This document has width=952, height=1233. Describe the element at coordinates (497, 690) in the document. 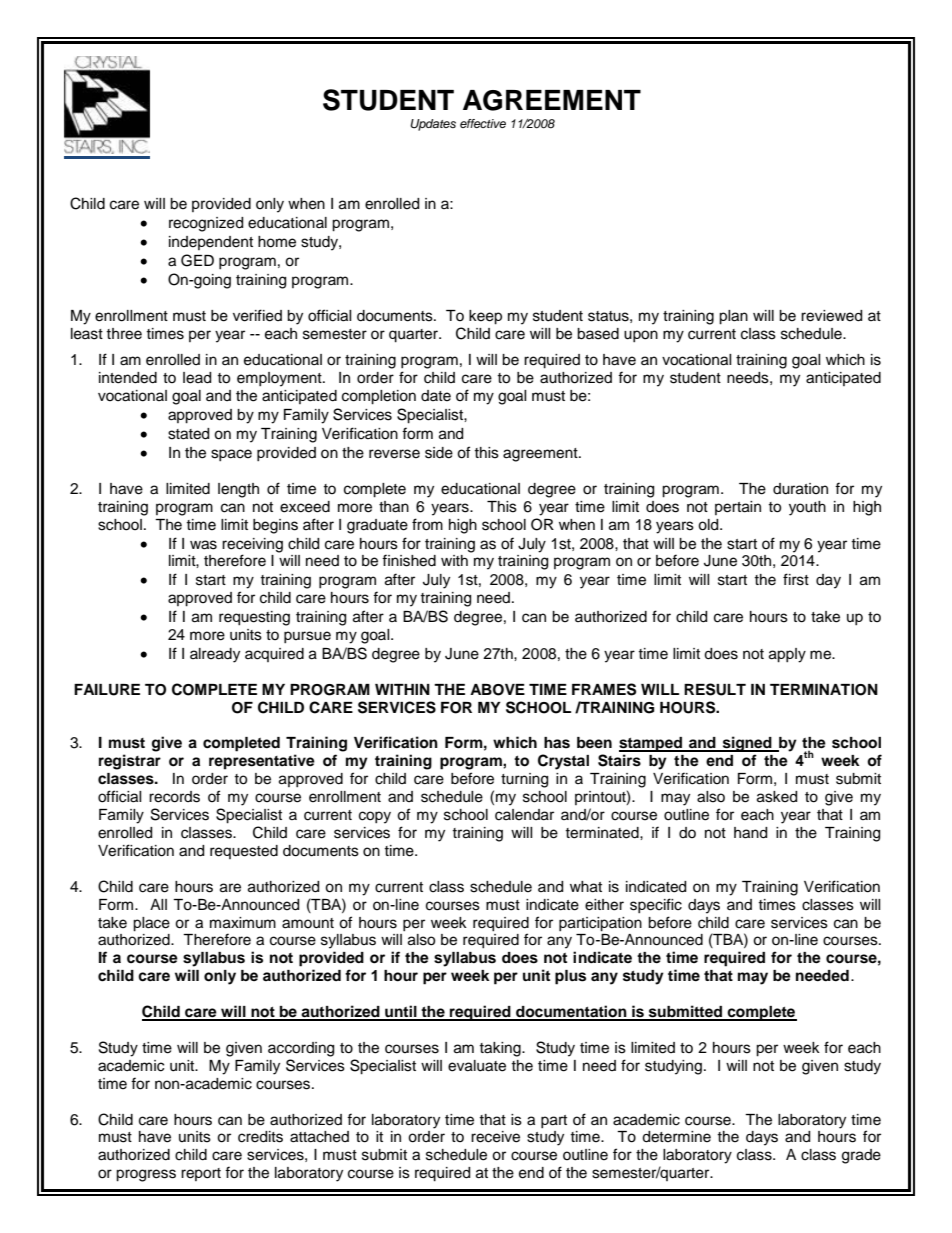

I see `ABOVE` at that location.
